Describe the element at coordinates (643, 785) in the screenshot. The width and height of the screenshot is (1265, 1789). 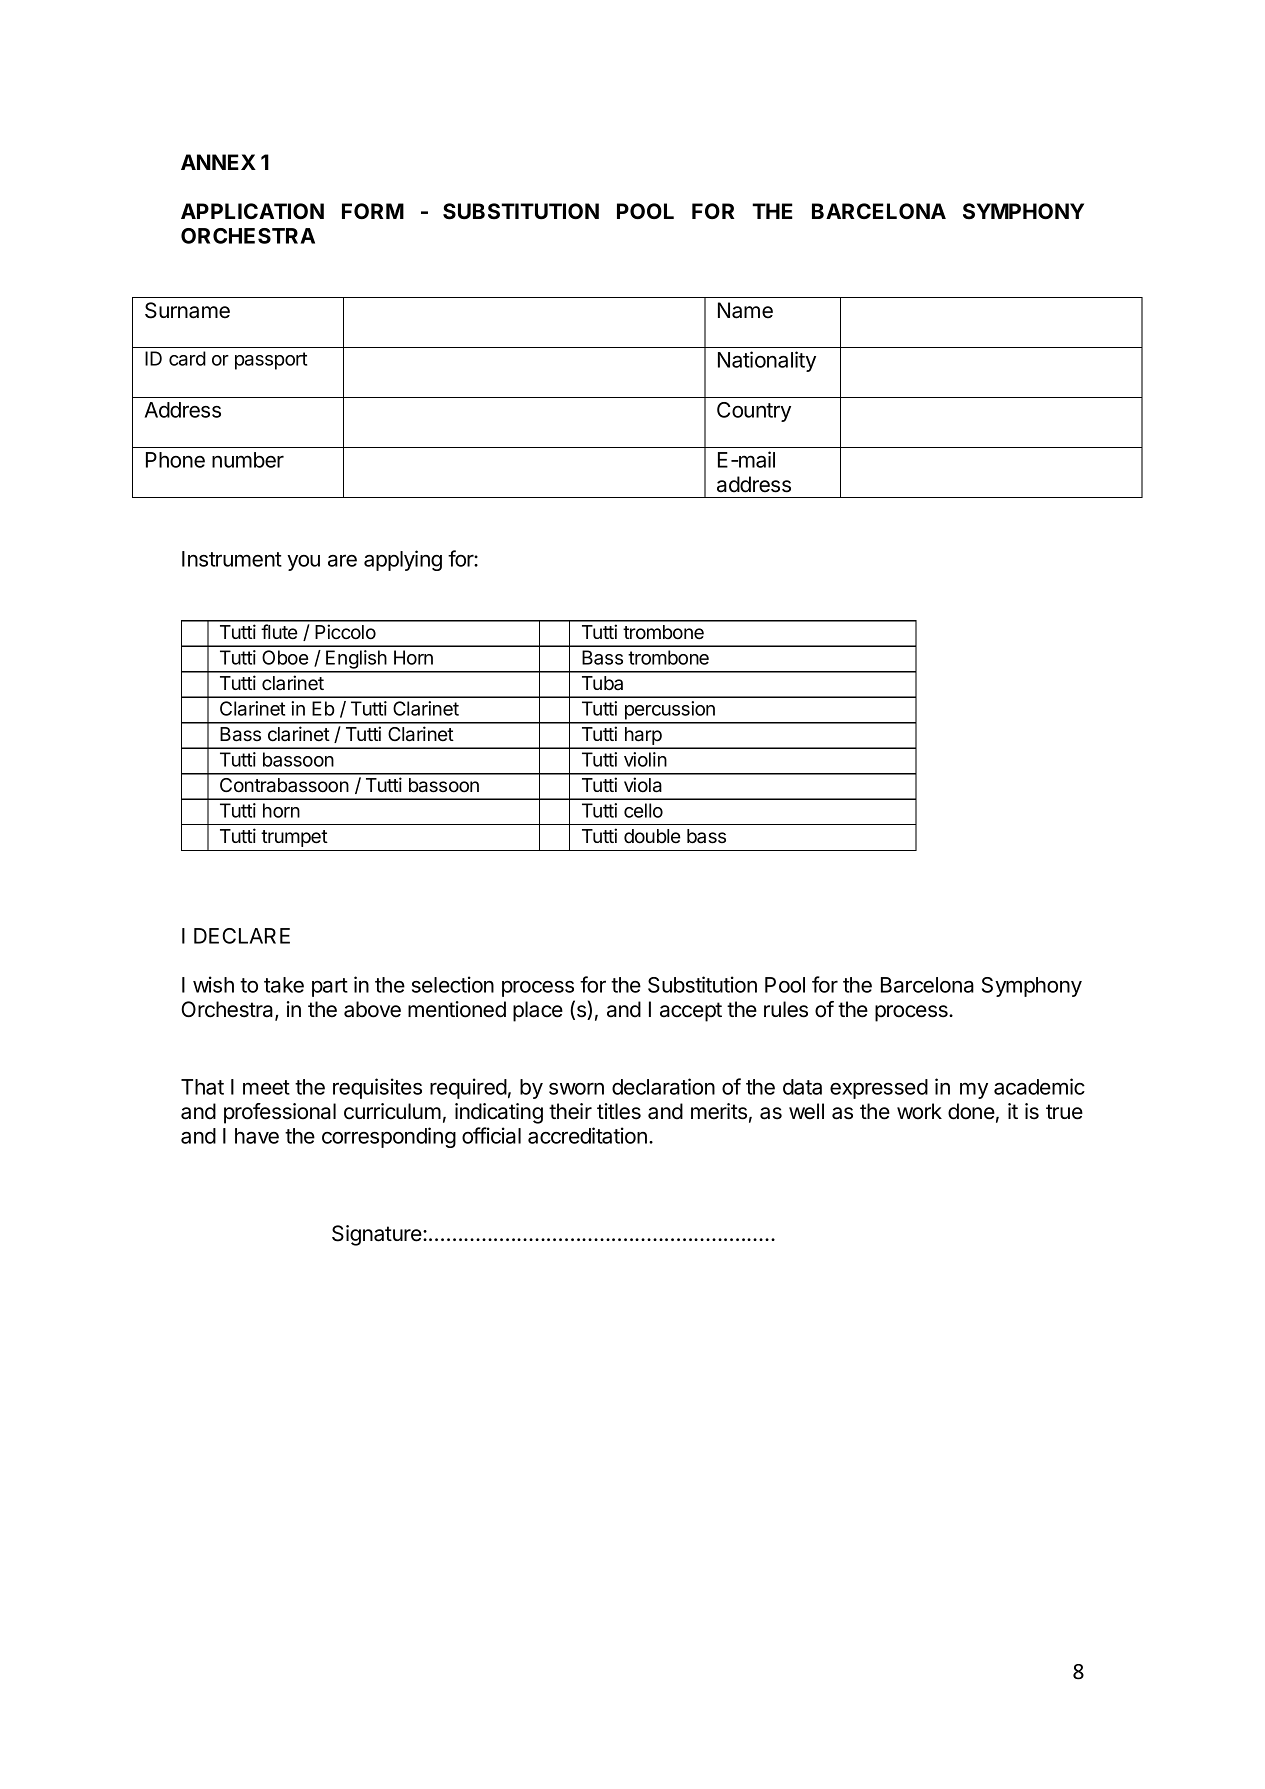
I see `viola` at that location.
